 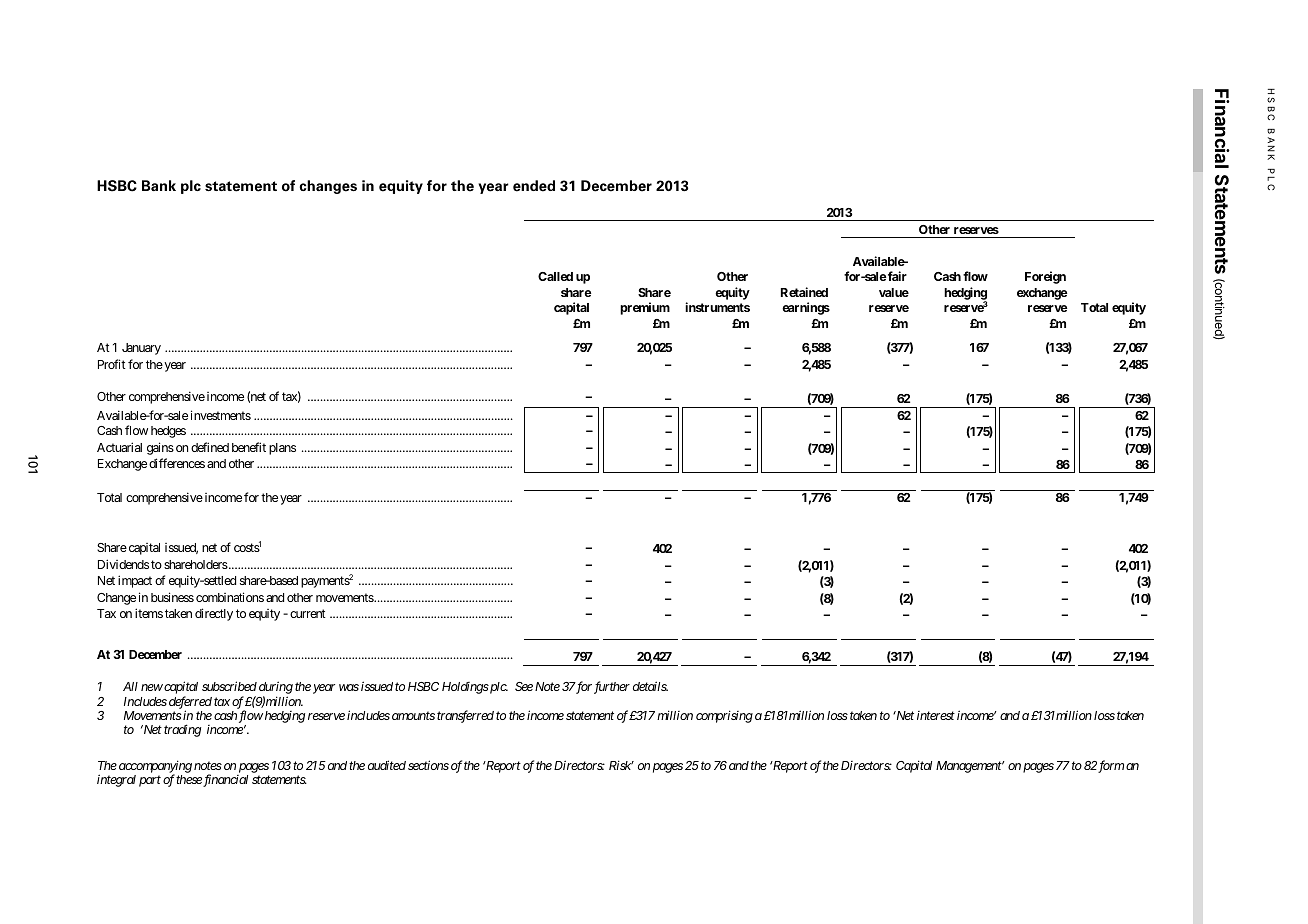 What do you see at coordinates (806, 308) in the image?
I see `earnings` at bounding box center [806, 308].
